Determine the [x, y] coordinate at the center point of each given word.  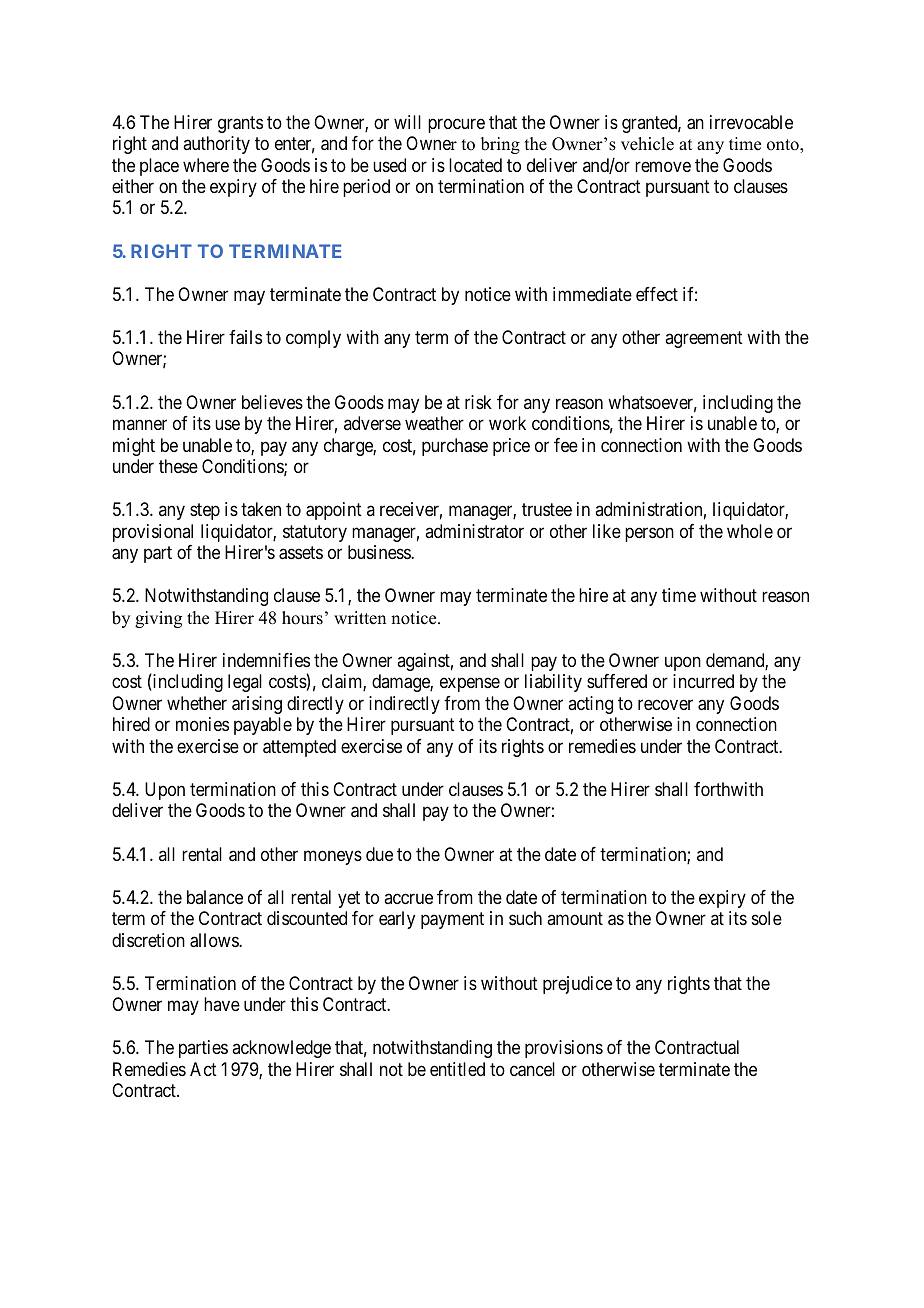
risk [478, 402]
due [379, 854]
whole [750, 531]
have [222, 1004]
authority [216, 145]
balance [215, 897]
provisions [564, 1049]
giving [158, 619]
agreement [704, 339]
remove [663, 166]
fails [245, 337]
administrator [474, 531]
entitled [457, 1069]
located [475, 165]
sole [767, 918]
